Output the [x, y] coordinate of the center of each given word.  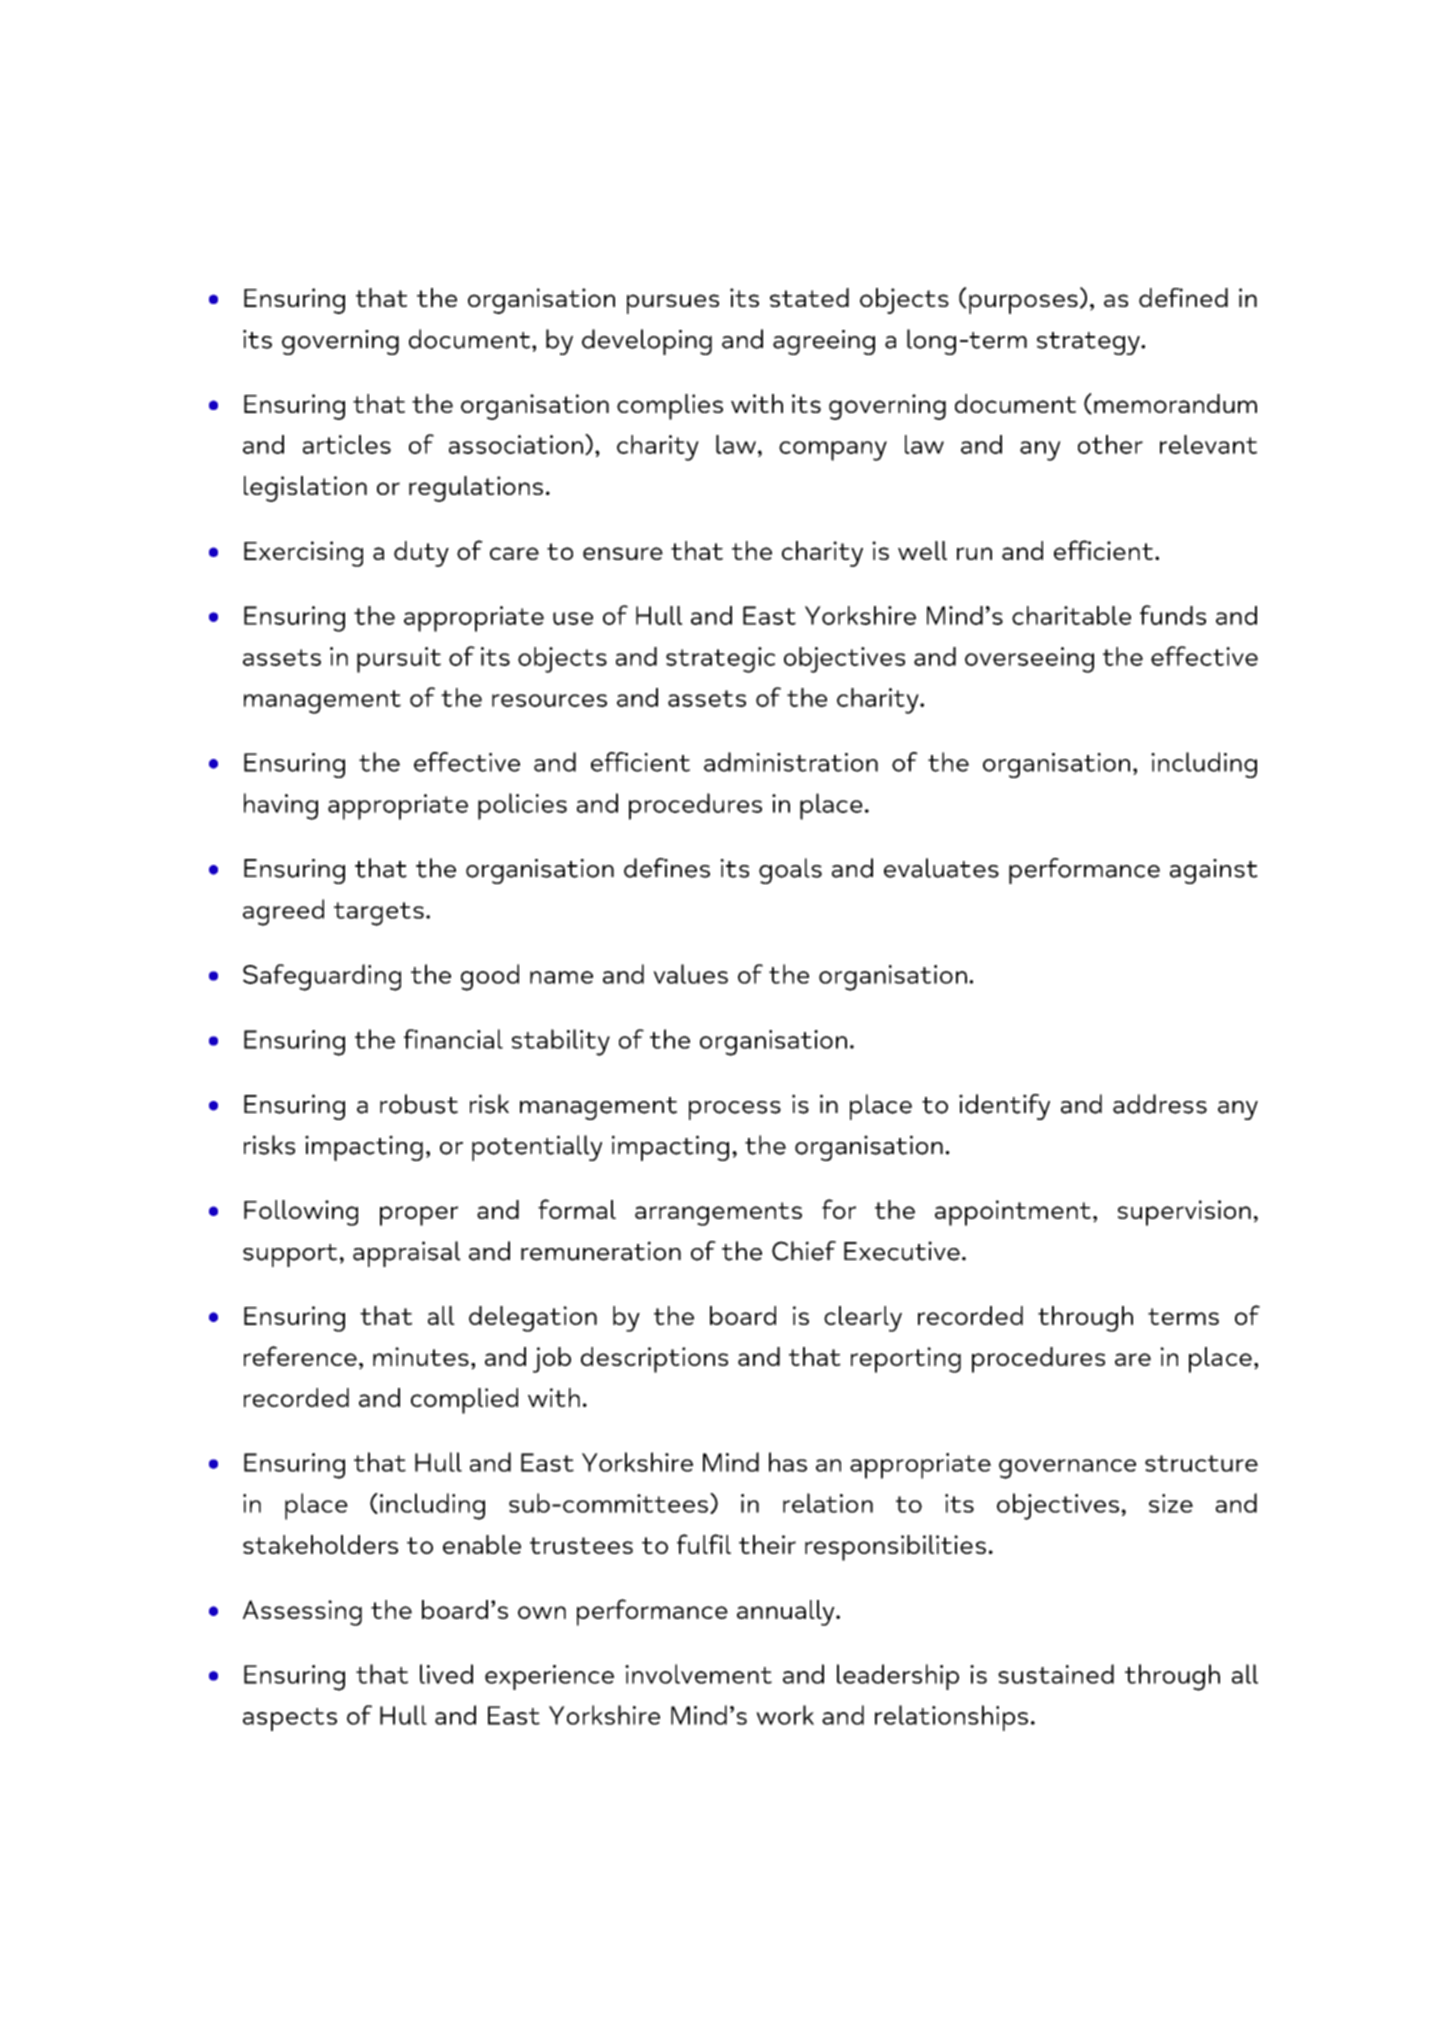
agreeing [824, 342]
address [1160, 1104]
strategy [1089, 343]
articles [347, 444]
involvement [698, 1674]
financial [453, 1039]
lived [446, 1674]
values [690, 974]
